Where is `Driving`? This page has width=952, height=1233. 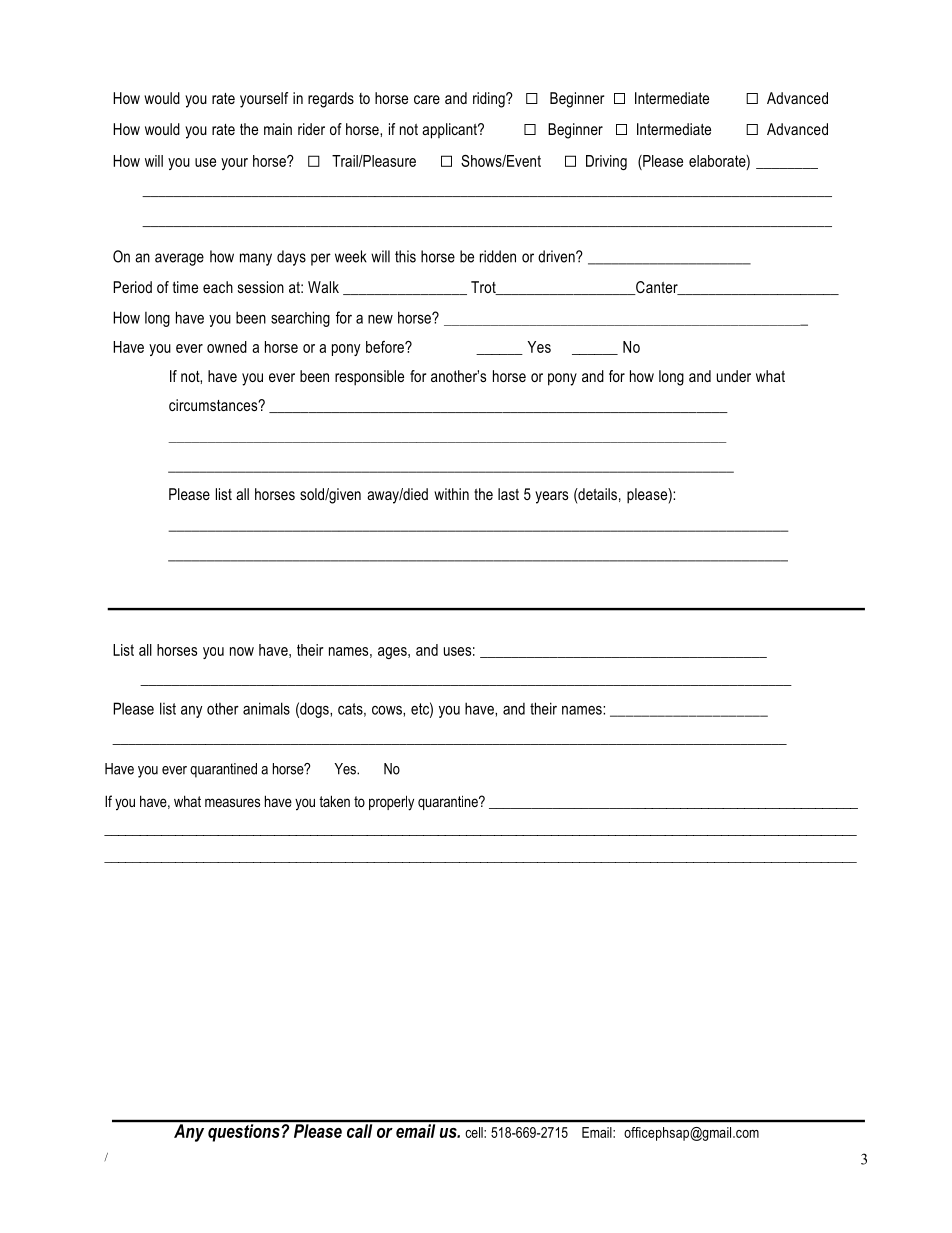
Driving is located at coordinates (606, 162).
